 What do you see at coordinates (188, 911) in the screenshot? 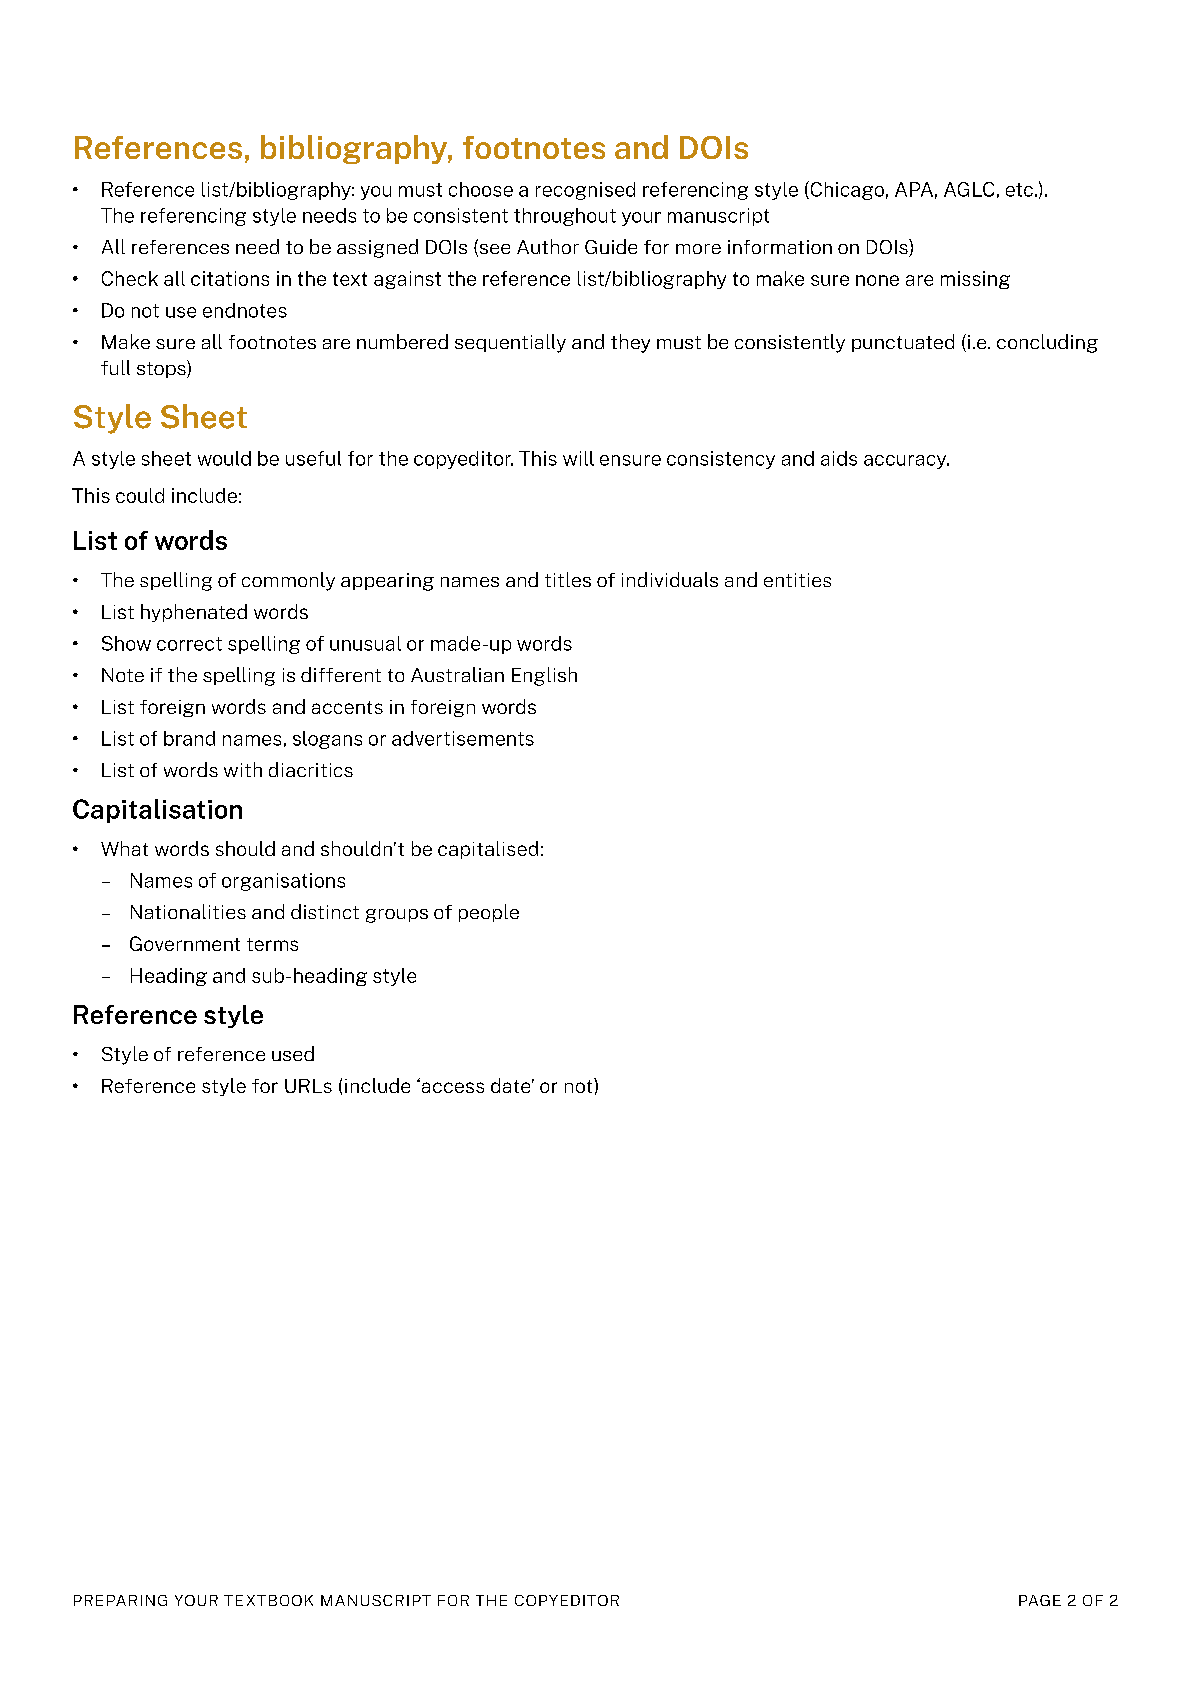
I see `Nationalities` at bounding box center [188, 911].
